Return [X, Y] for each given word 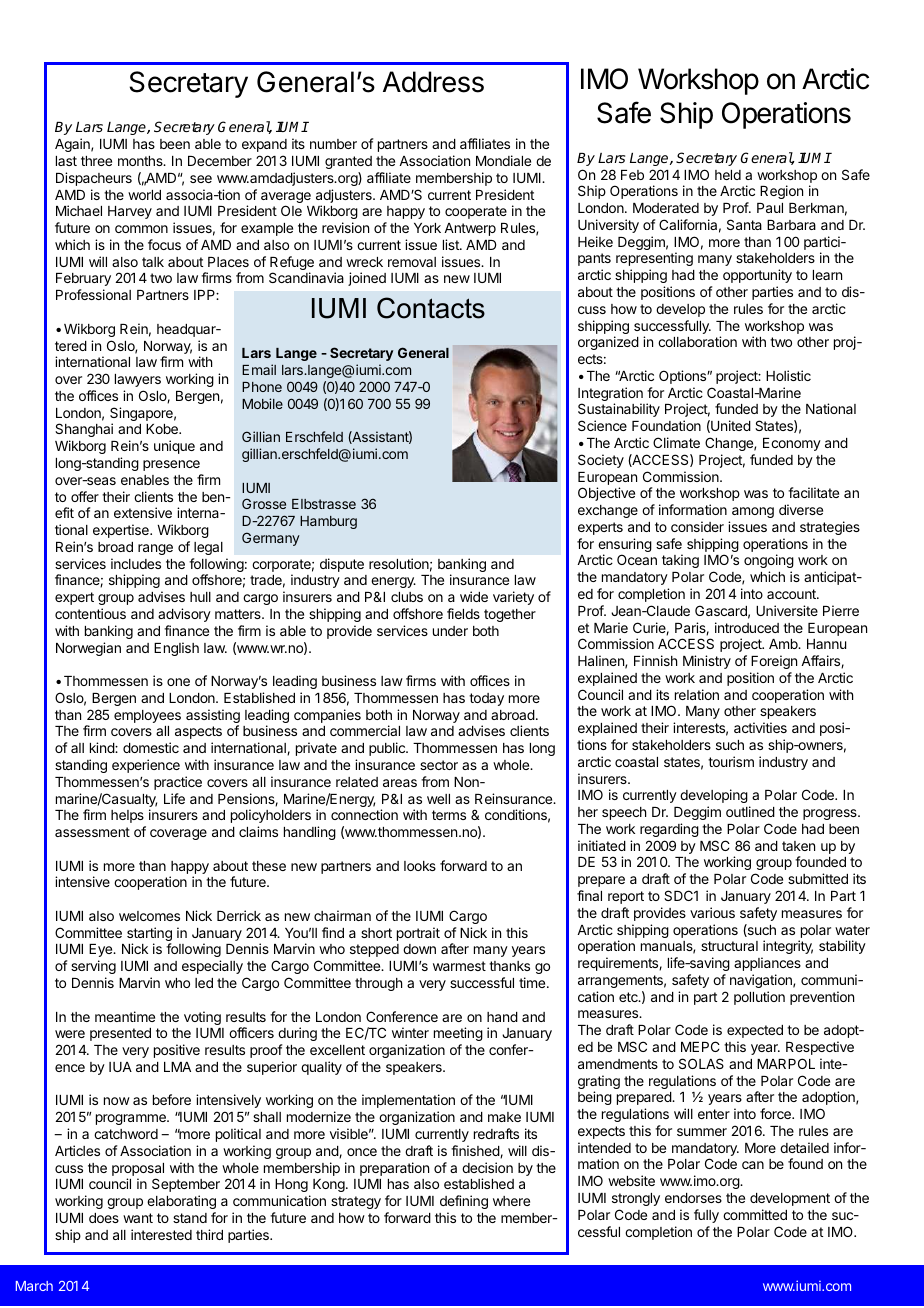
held [728, 175]
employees [147, 716]
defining [464, 1202]
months [141, 161]
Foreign [774, 662]
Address [433, 82]
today [486, 699]
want [138, 1218]
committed [755, 1214]
